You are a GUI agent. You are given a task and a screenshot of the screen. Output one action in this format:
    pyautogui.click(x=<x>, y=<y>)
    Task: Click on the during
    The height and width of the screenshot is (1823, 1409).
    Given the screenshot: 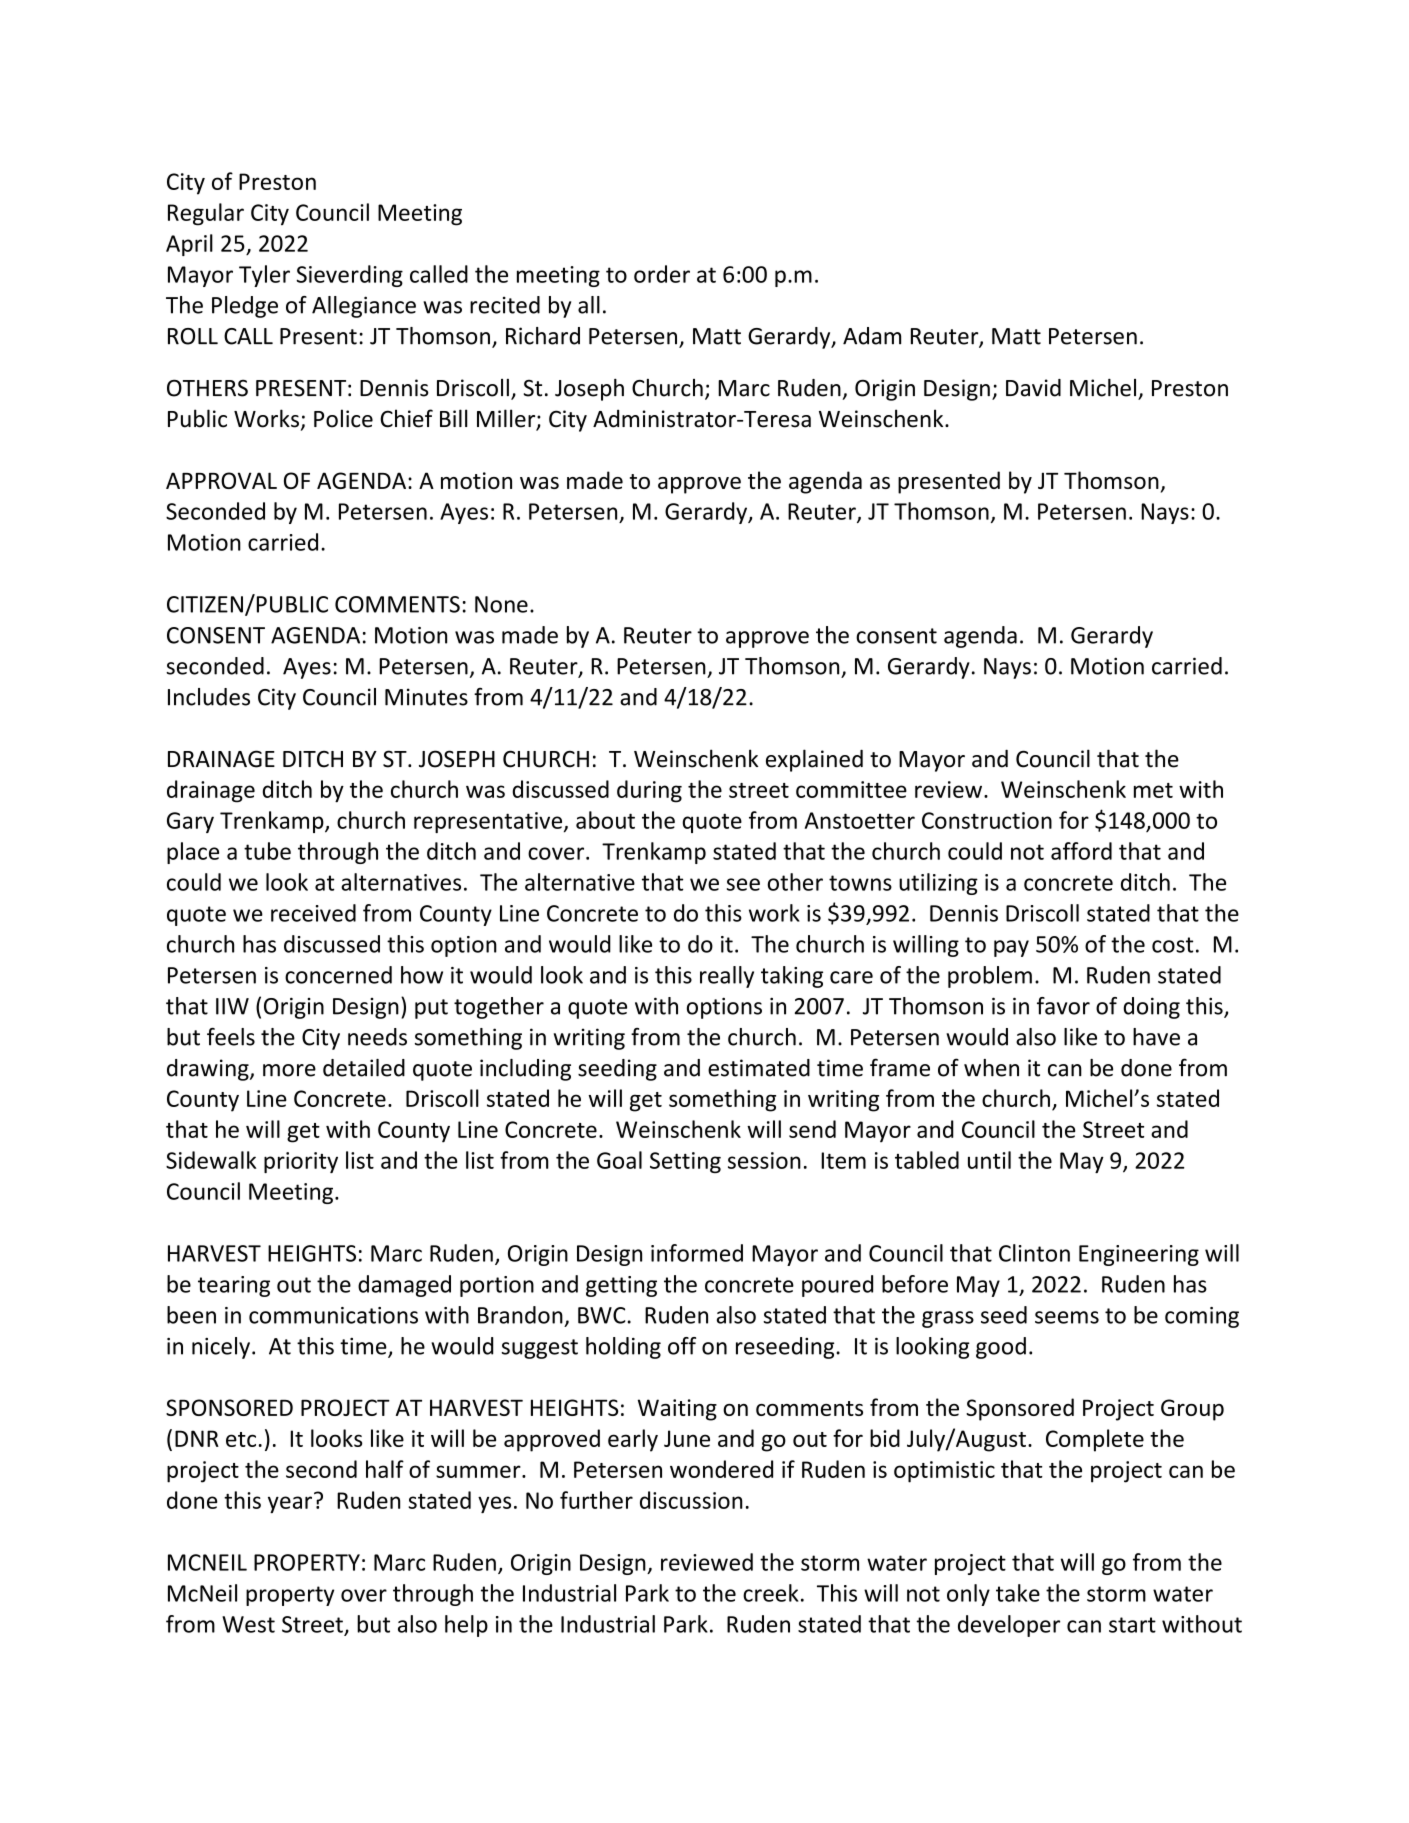 What is the action you would take?
    pyautogui.click(x=649, y=791)
